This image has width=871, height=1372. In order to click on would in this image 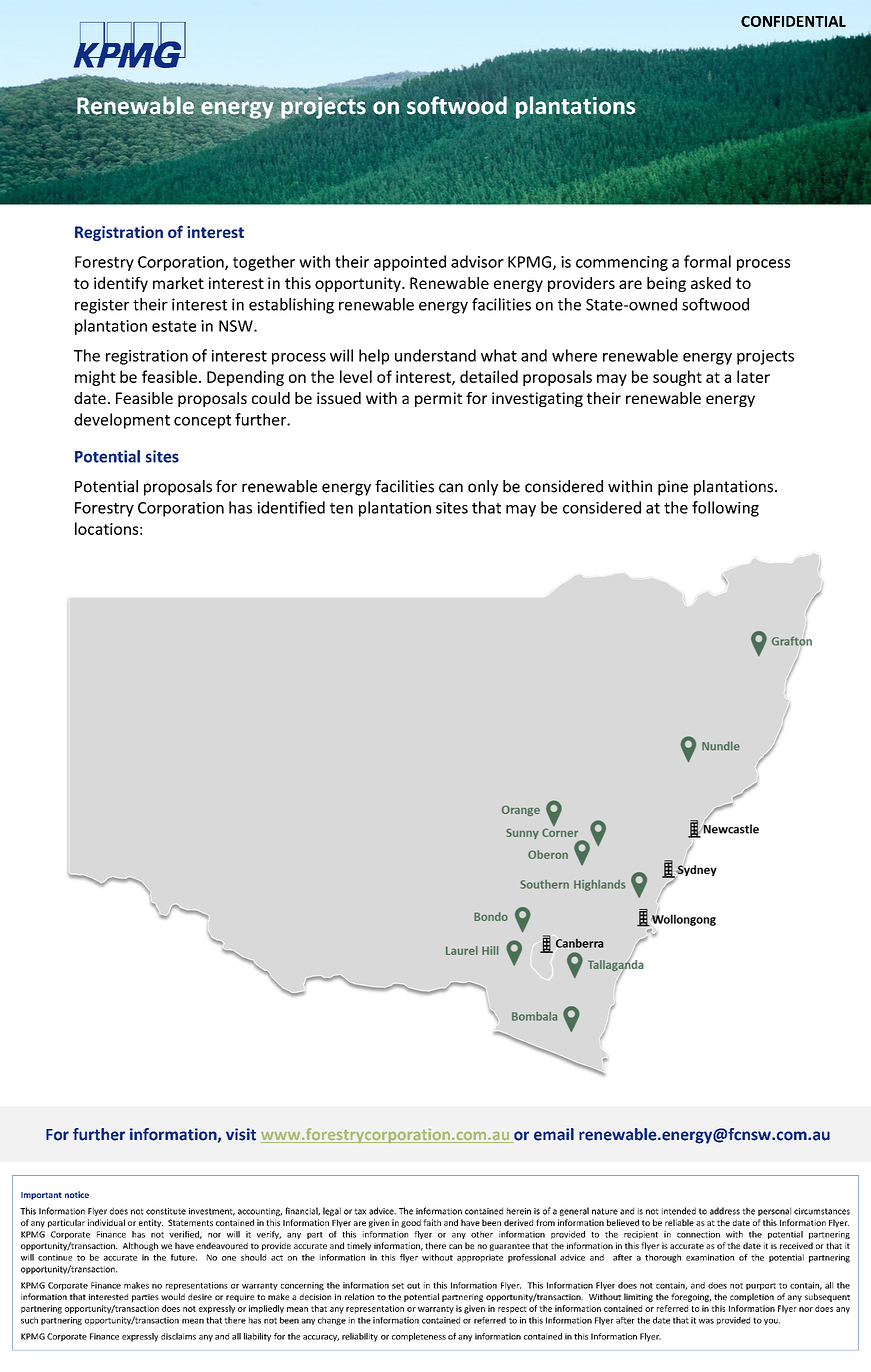, I will do `click(173, 1296)`.
